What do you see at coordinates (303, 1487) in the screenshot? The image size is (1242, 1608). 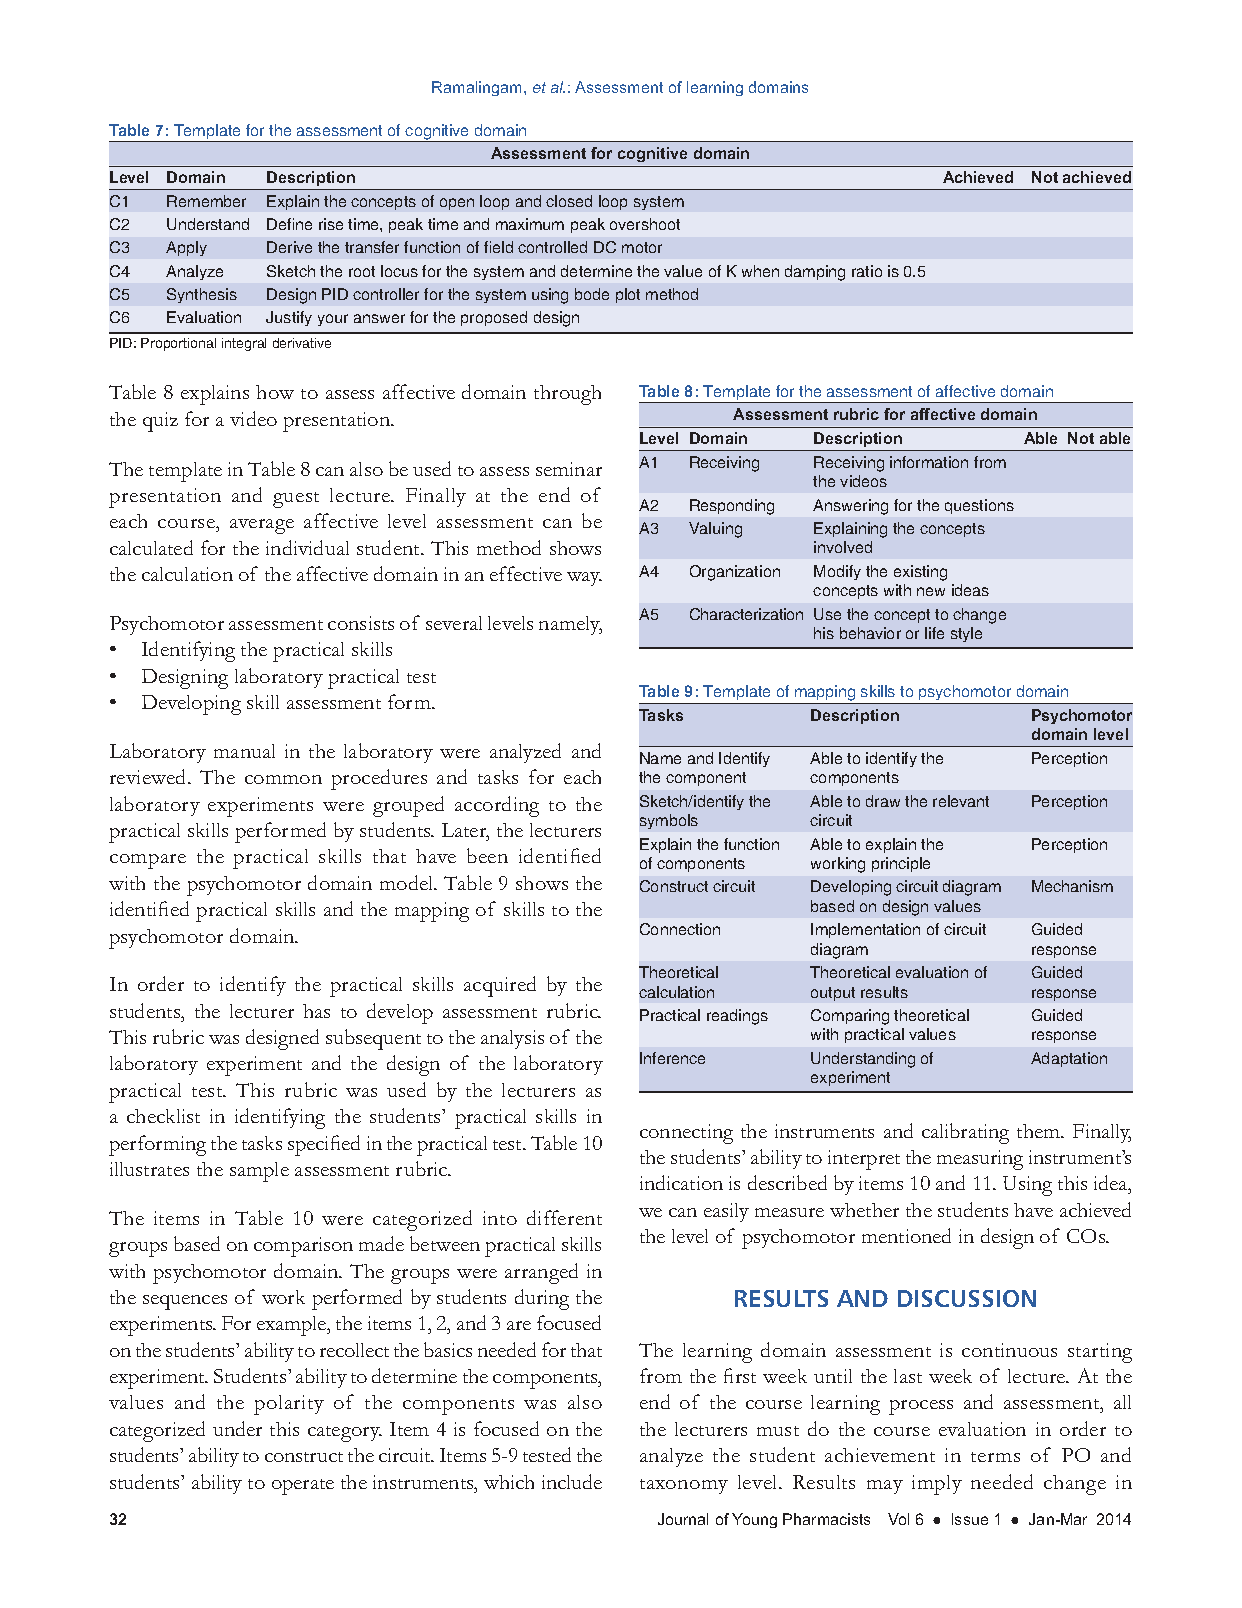 I see `operate` at bounding box center [303, 1487].
